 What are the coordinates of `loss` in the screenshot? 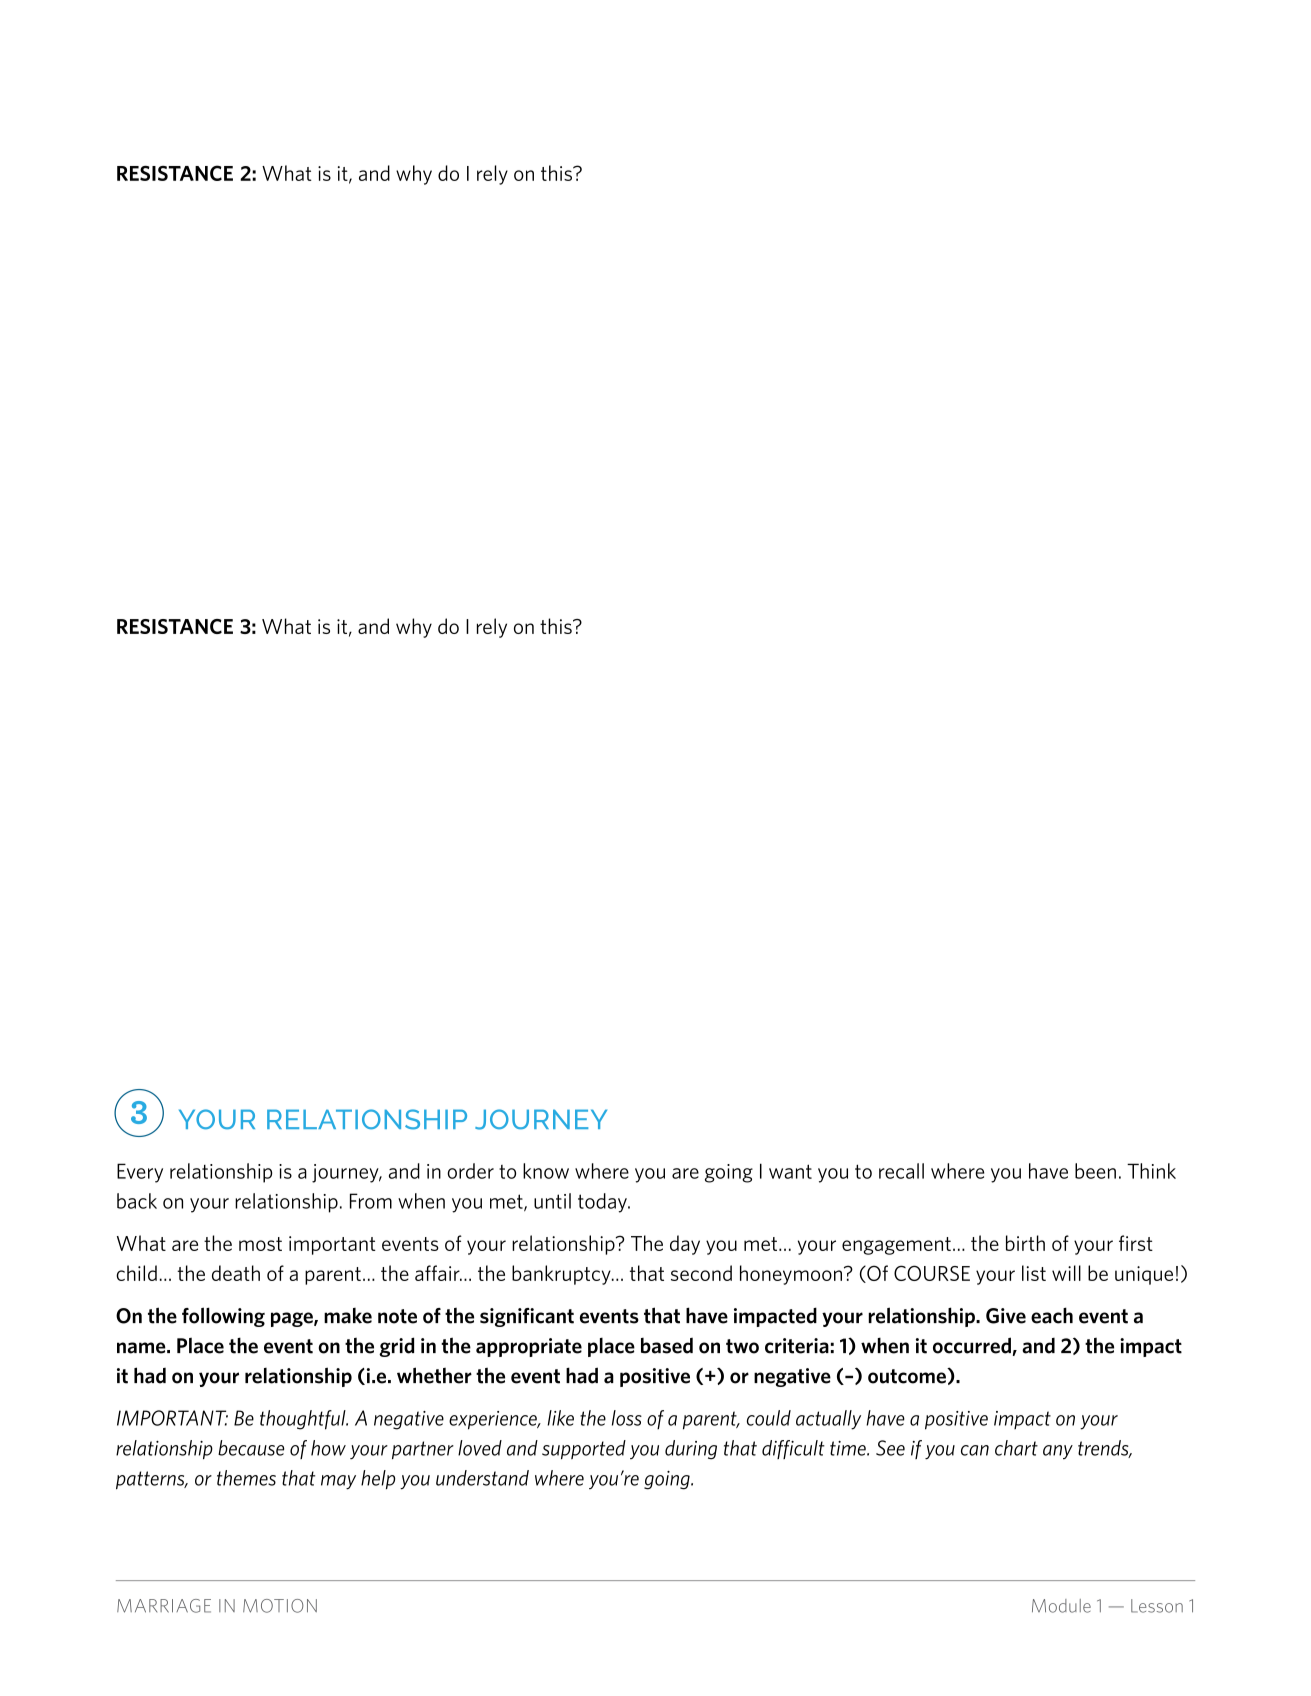 It's located at (627, 1418).
